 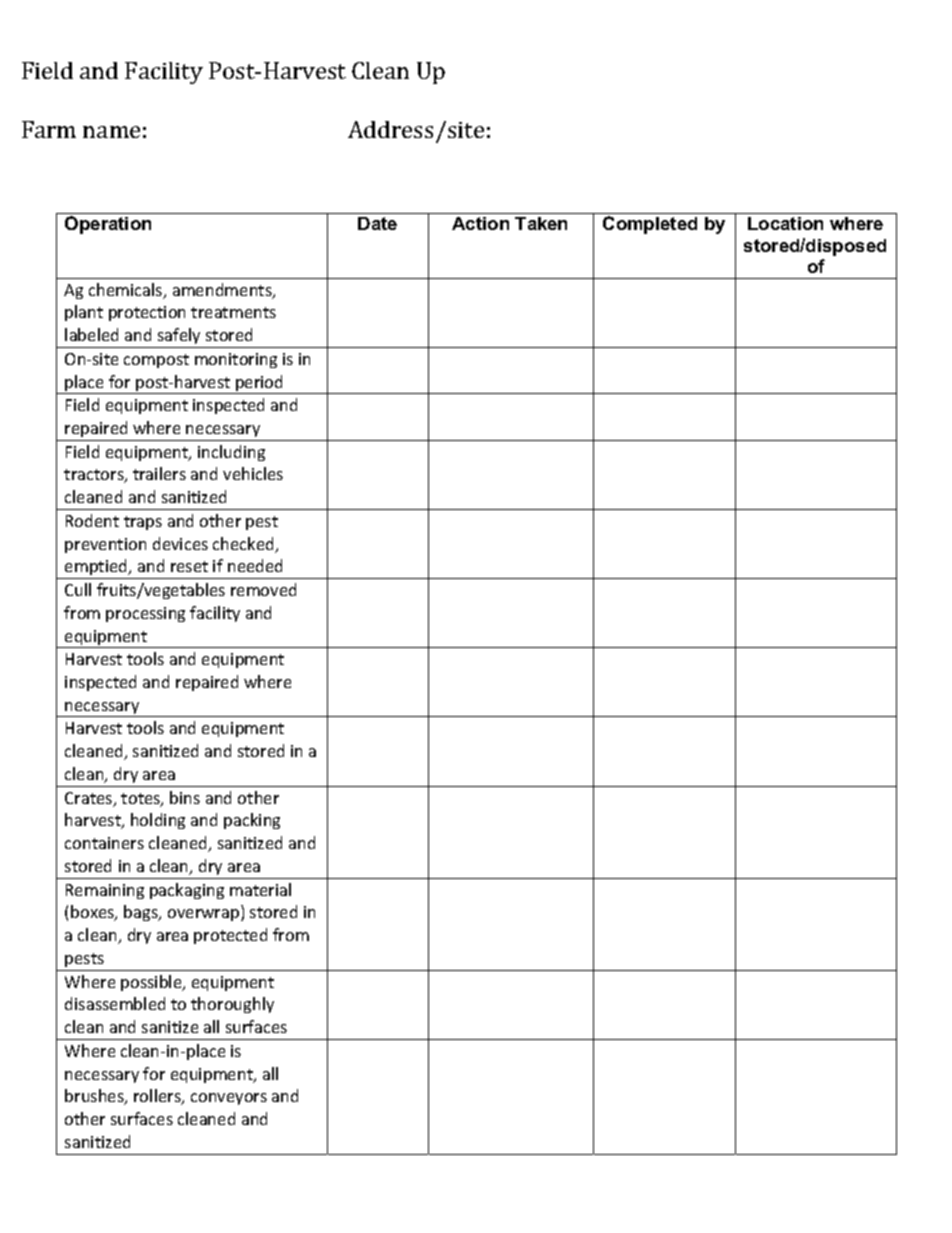 I want to click on removed, so click(x=263, y=589).
